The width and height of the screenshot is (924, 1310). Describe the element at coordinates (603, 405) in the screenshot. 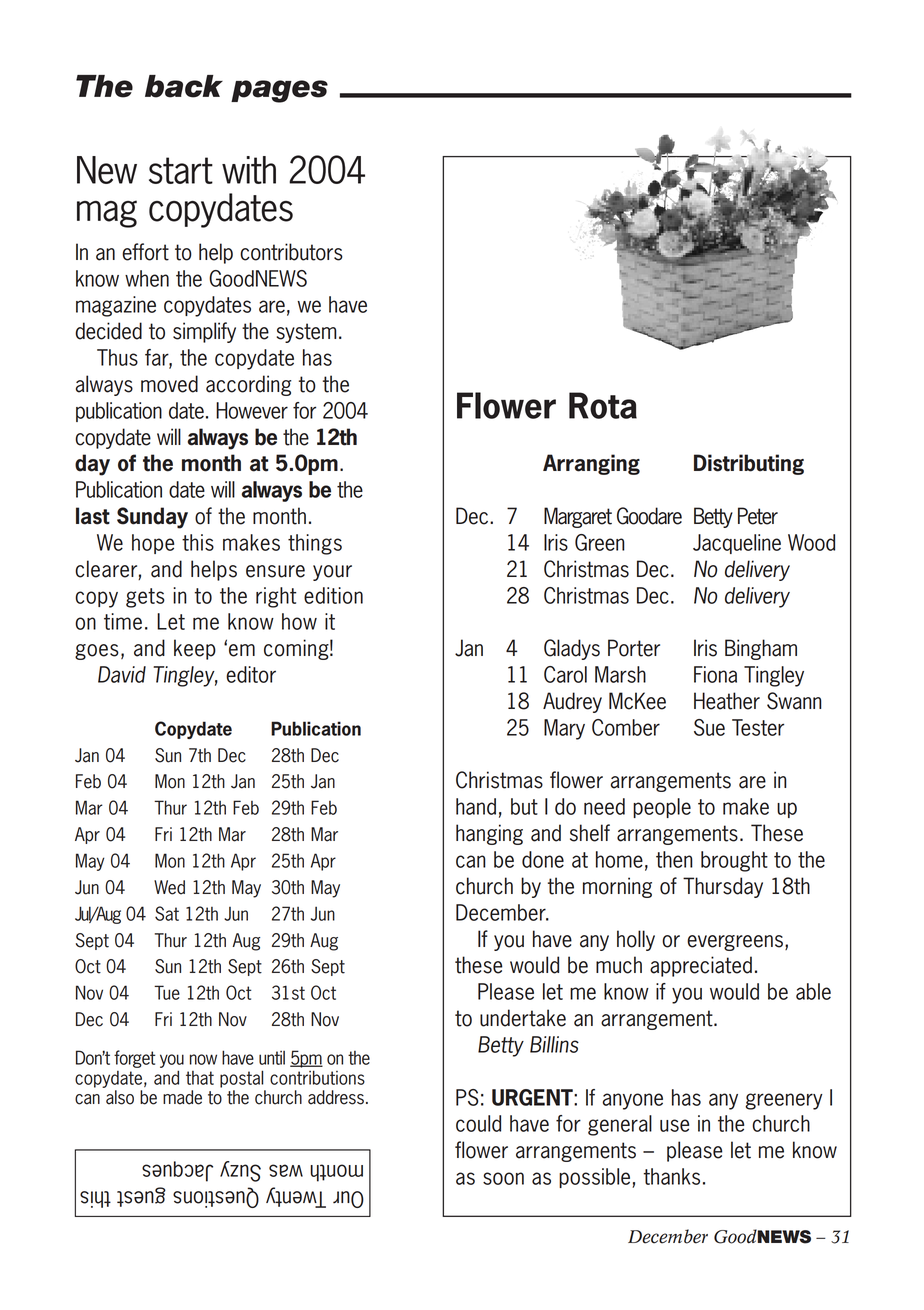

I see `Rota` at that location.
